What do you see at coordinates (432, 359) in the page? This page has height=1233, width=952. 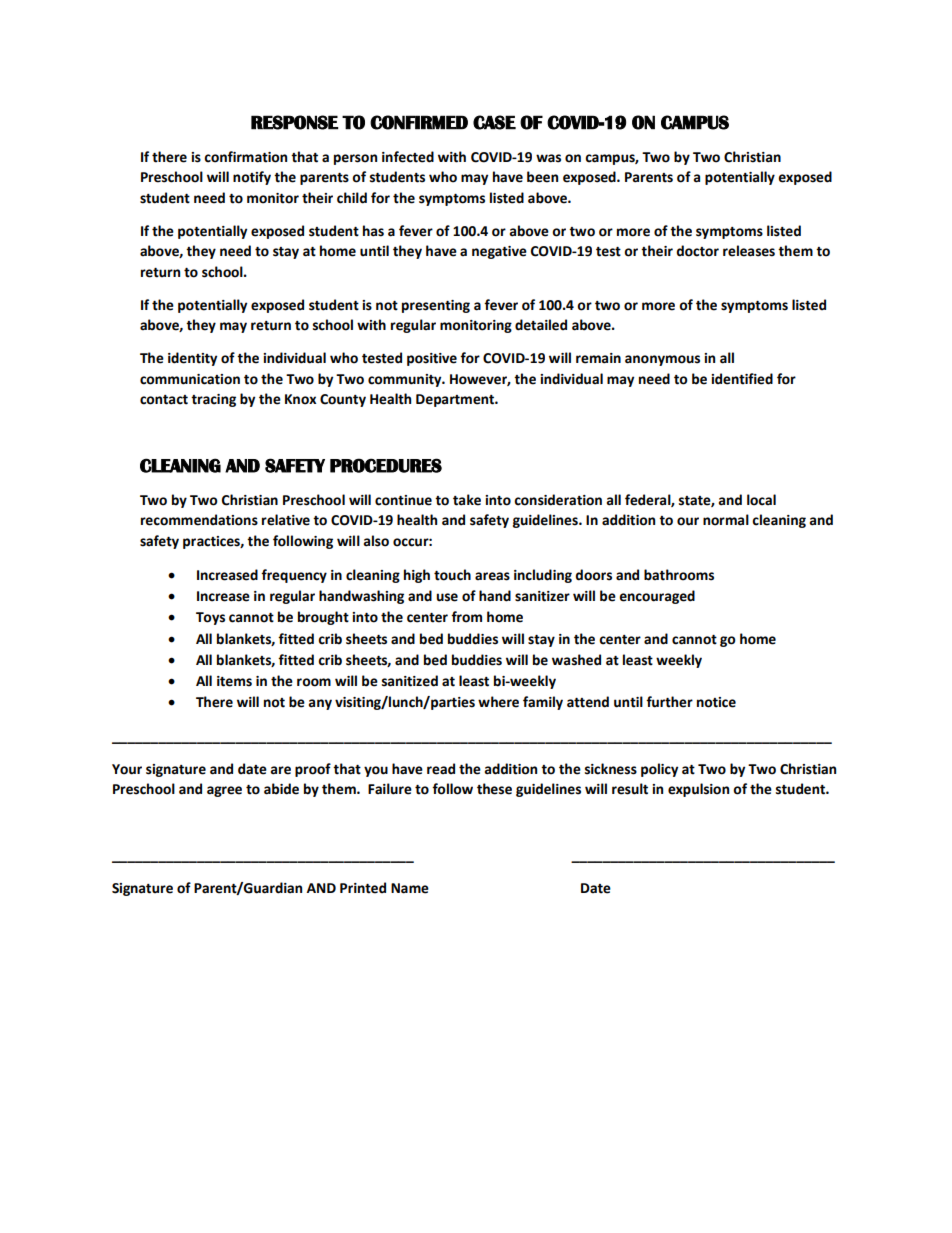 I see `positive` at bounding box center [432, 359].
